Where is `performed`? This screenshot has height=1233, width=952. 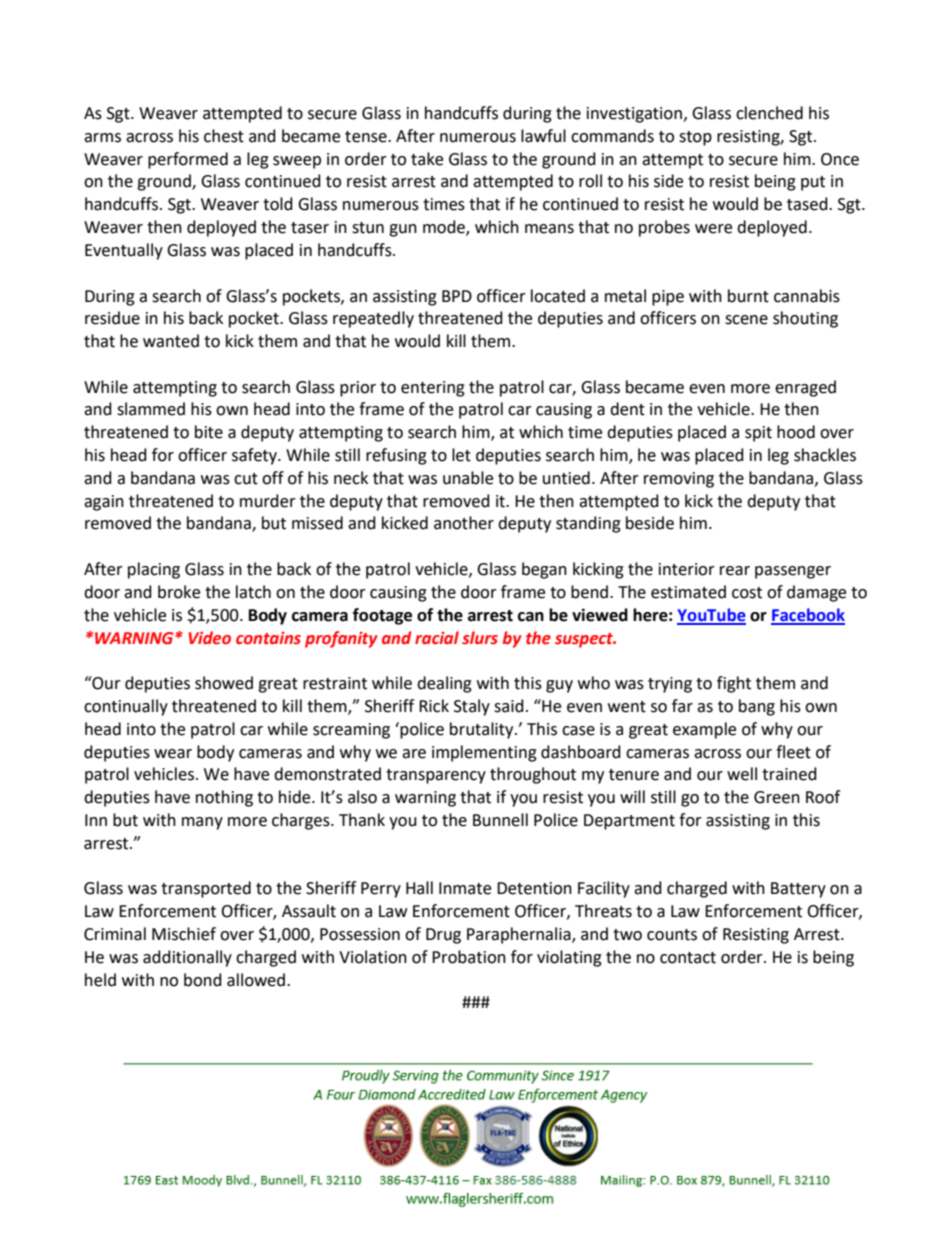 performed is located at coordinates (188, 160).
